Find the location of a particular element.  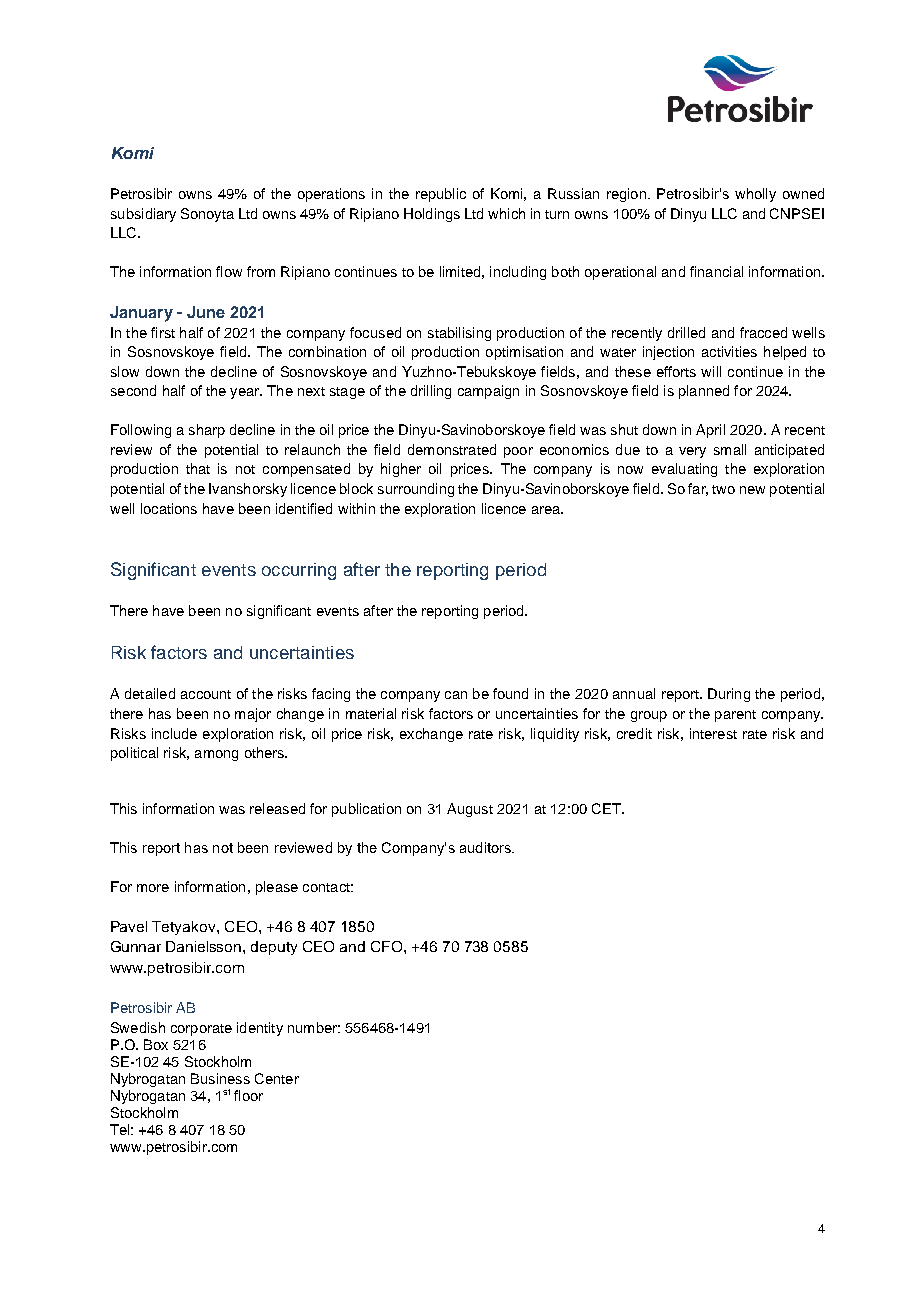

subsidiary is located at coordinates (143, 215).
